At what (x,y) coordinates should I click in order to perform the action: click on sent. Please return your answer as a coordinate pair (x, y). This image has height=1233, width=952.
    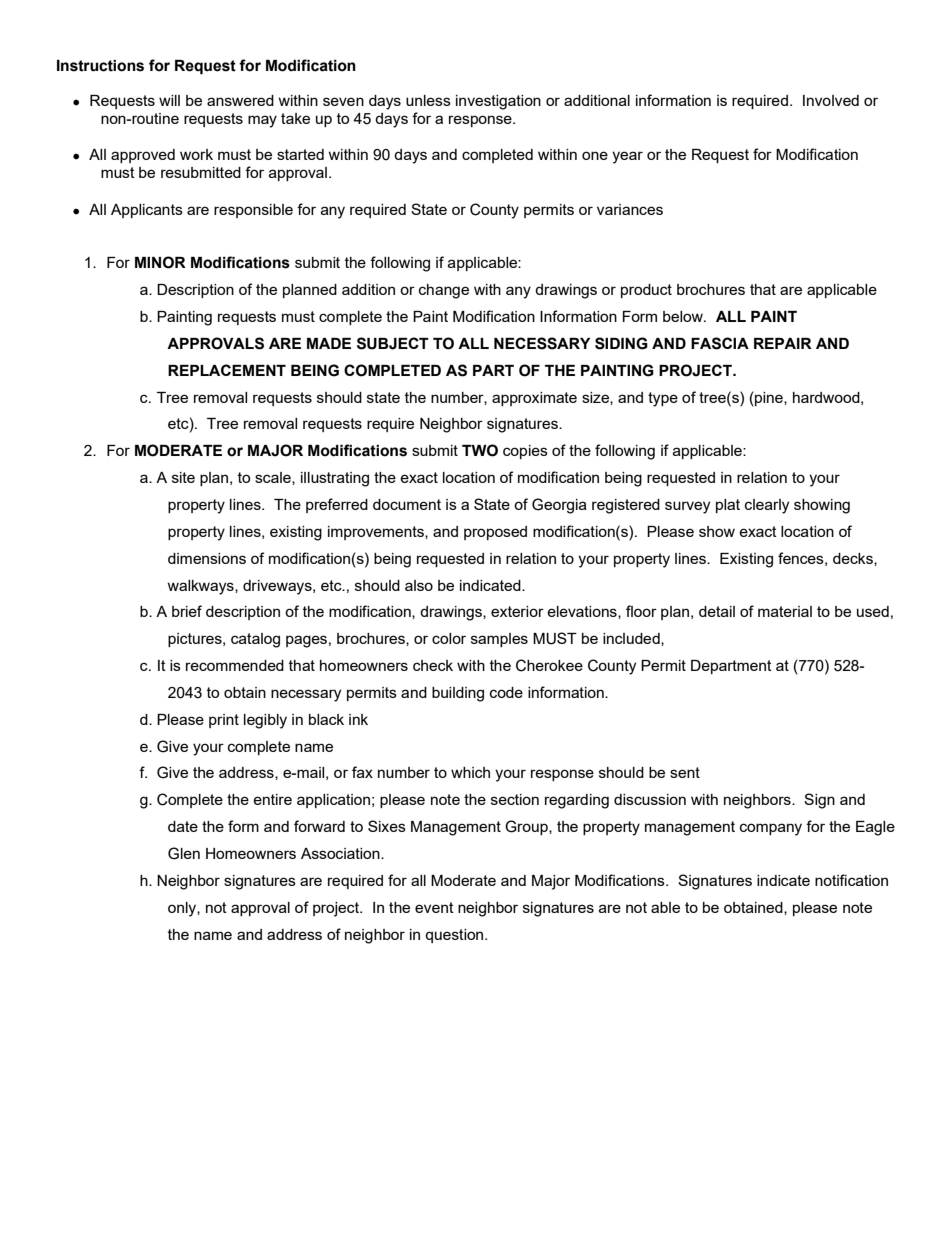
    Looking at the image, I should click on (685, 772).
